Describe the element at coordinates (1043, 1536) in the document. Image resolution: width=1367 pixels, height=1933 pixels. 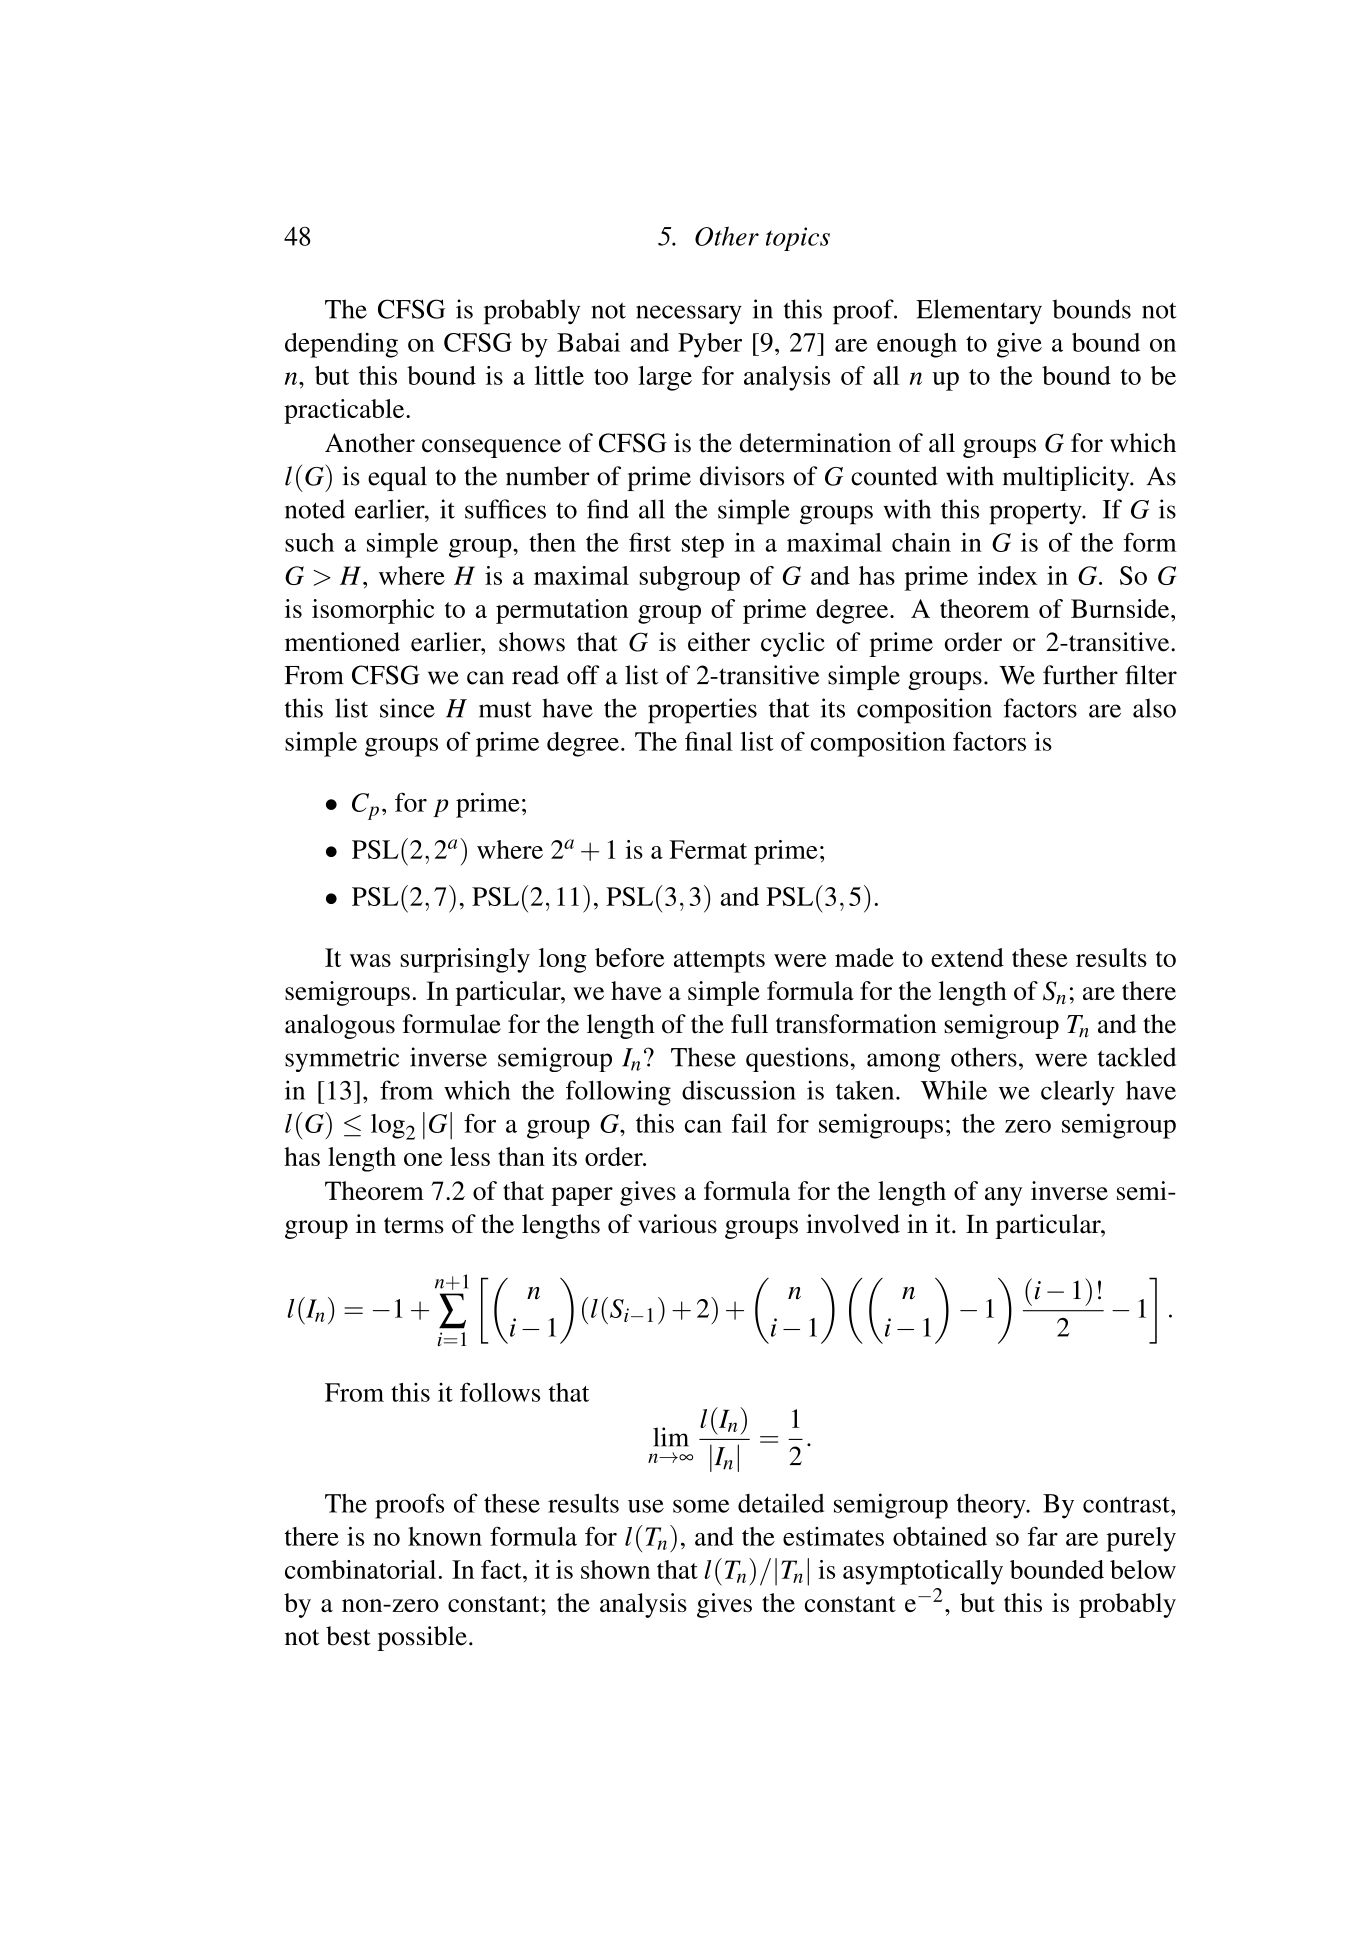
I see `far` at that location.
